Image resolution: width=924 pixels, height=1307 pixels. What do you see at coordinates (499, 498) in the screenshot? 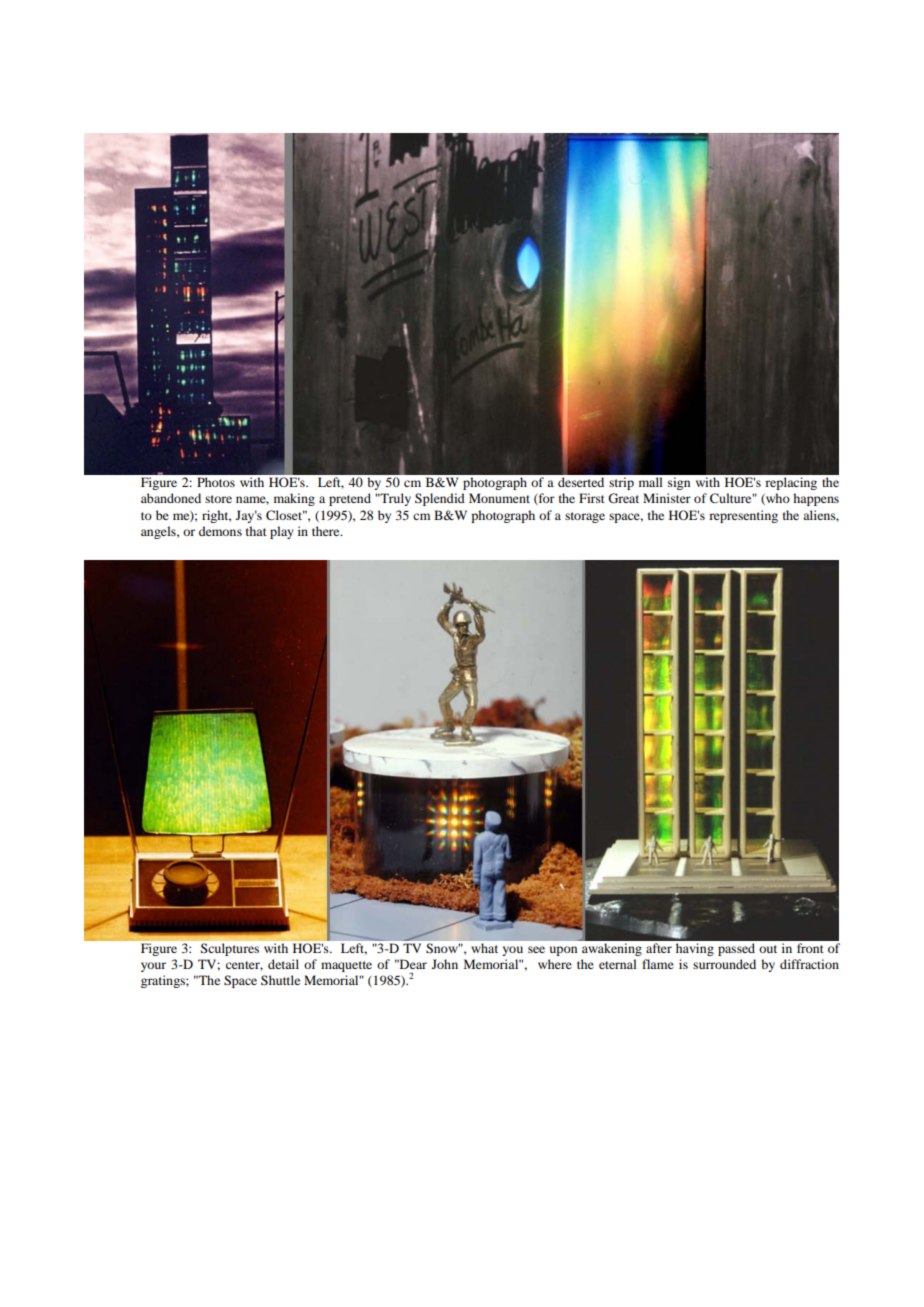
I see `Monument` at bounding box center [499, 498].
